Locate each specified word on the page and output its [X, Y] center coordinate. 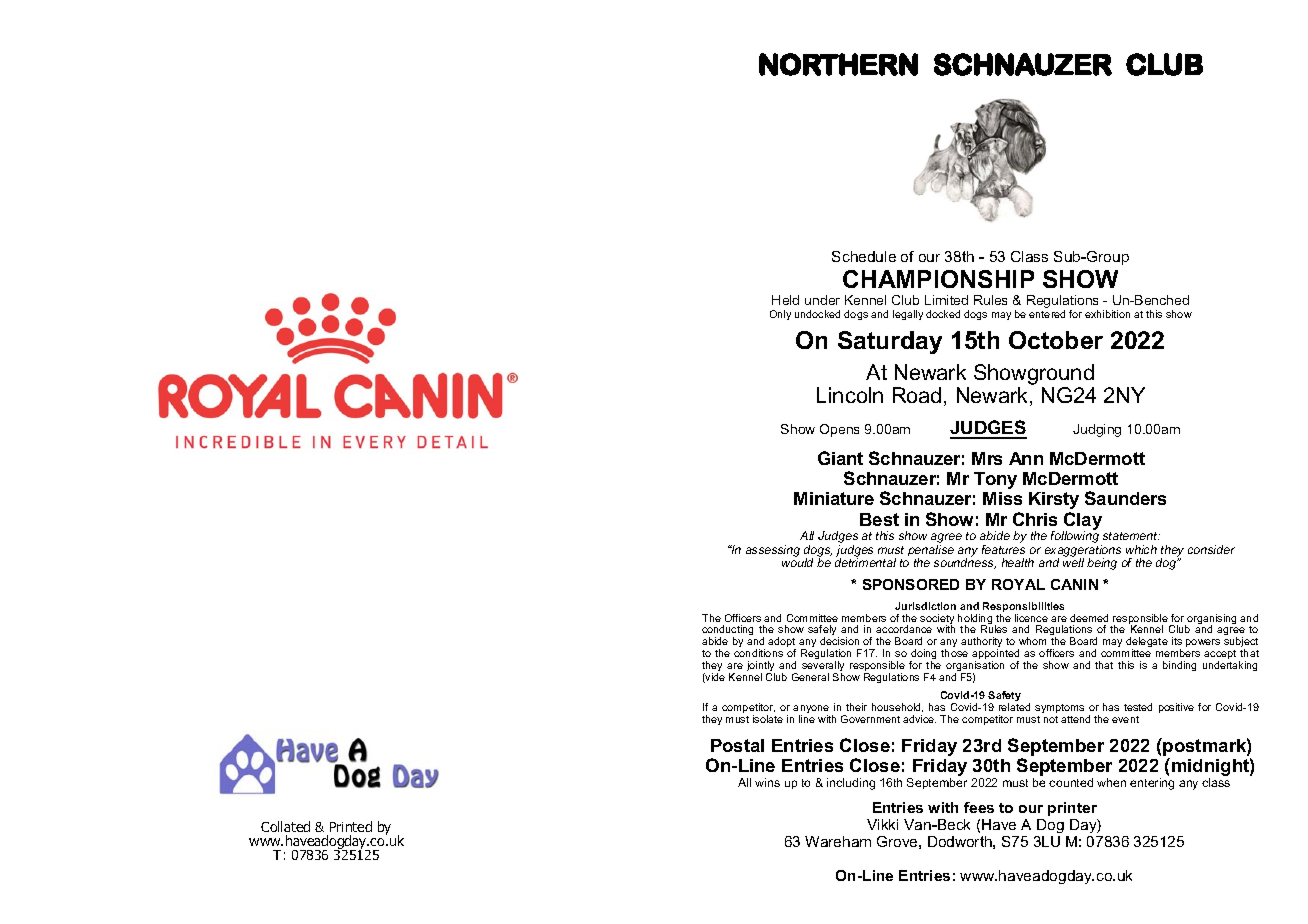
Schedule [864, 256]
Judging [1097, 430]
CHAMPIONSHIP [938, 279]
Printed [351, 826]
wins [767, 782]
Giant [840, 458]
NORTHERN [838, 64]
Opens [839, 430]
